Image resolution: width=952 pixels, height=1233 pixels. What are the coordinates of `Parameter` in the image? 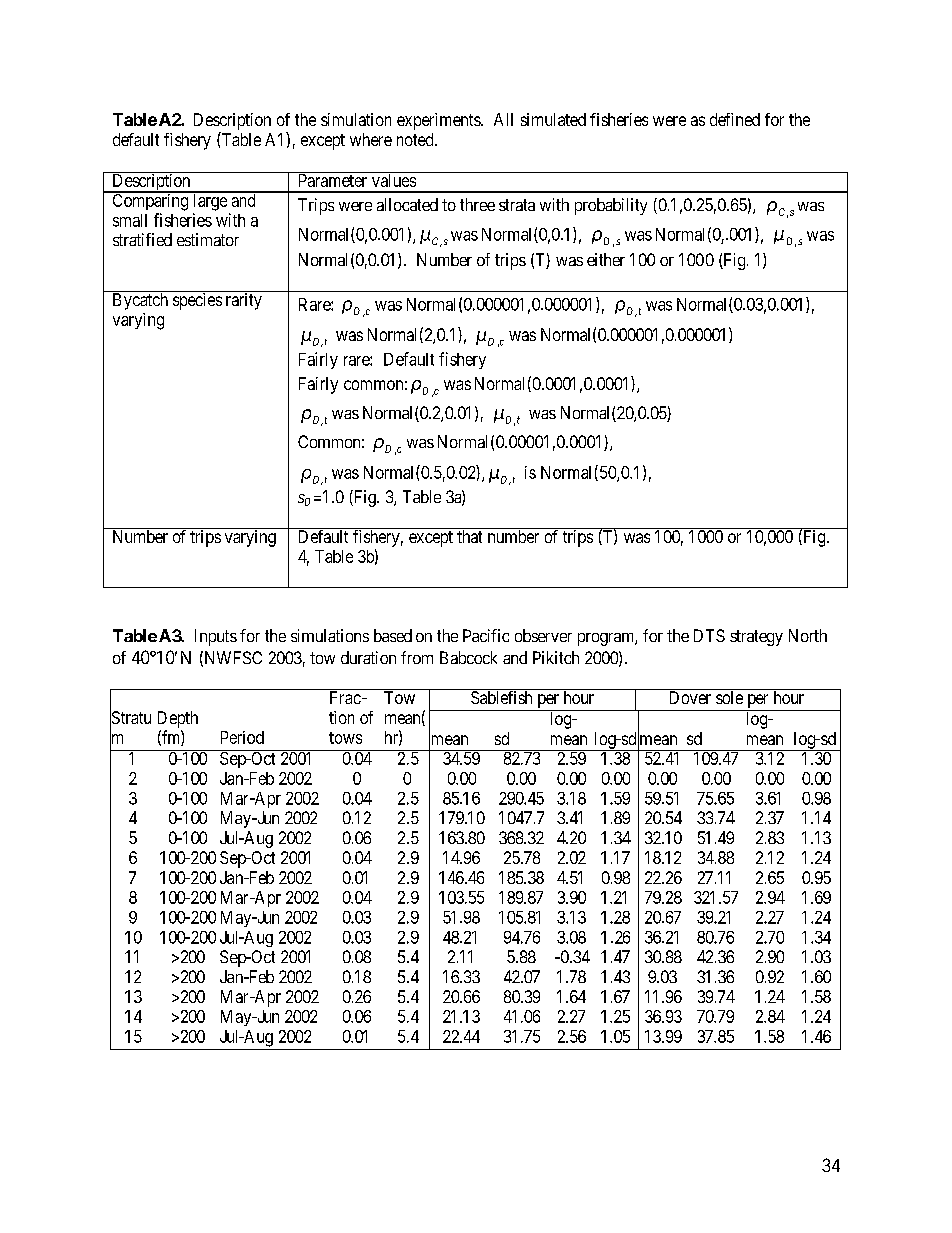 It's located at (333, 180).
